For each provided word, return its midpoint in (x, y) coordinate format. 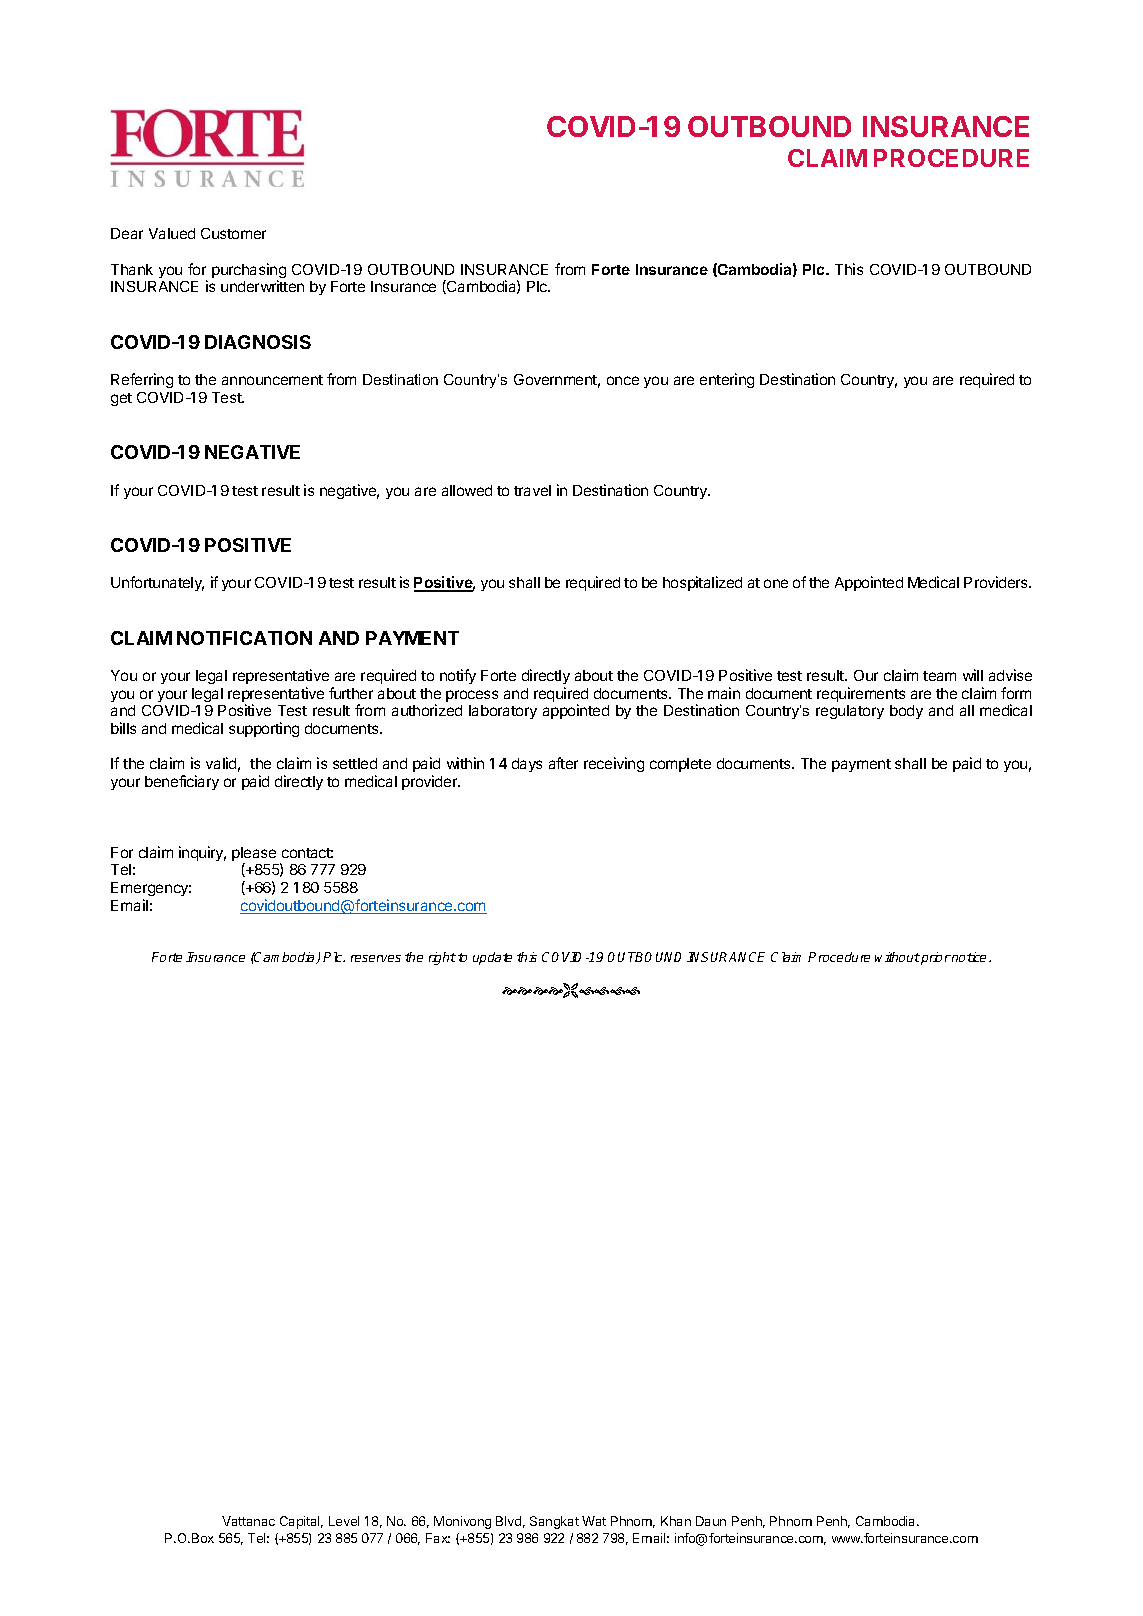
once (623, 380)
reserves (376, 958)
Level (344, 1521)
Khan (676, 1521)
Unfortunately (157, 583)
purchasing (249, 272)
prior (935, 958)
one (776, 583)
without (897, 957)
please (254, 855)
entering (727, 380)
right (442, 958)
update (492, 958)
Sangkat (554, 1522)
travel (532, 490)
